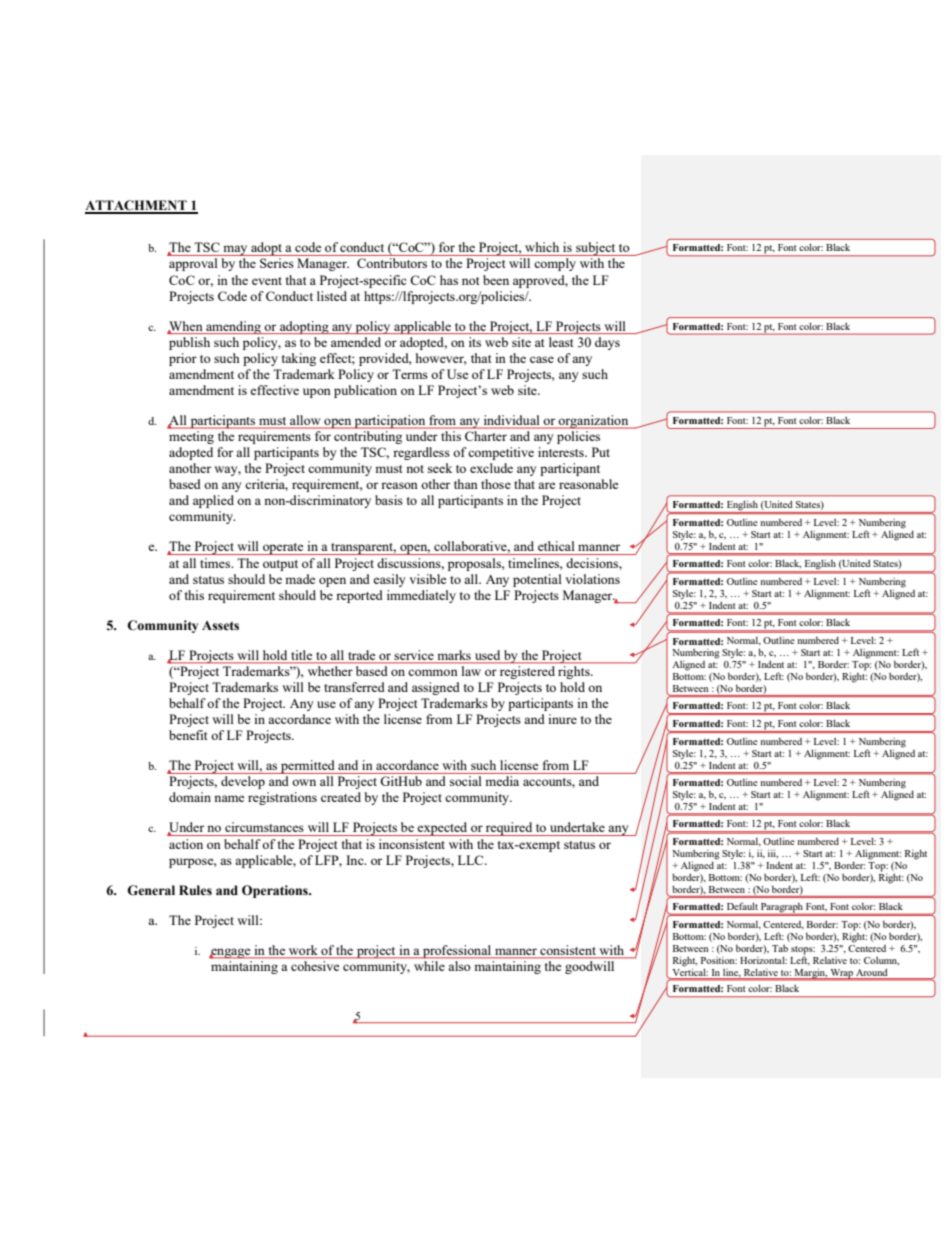  I want to click on Assets, so click(220, 626).
